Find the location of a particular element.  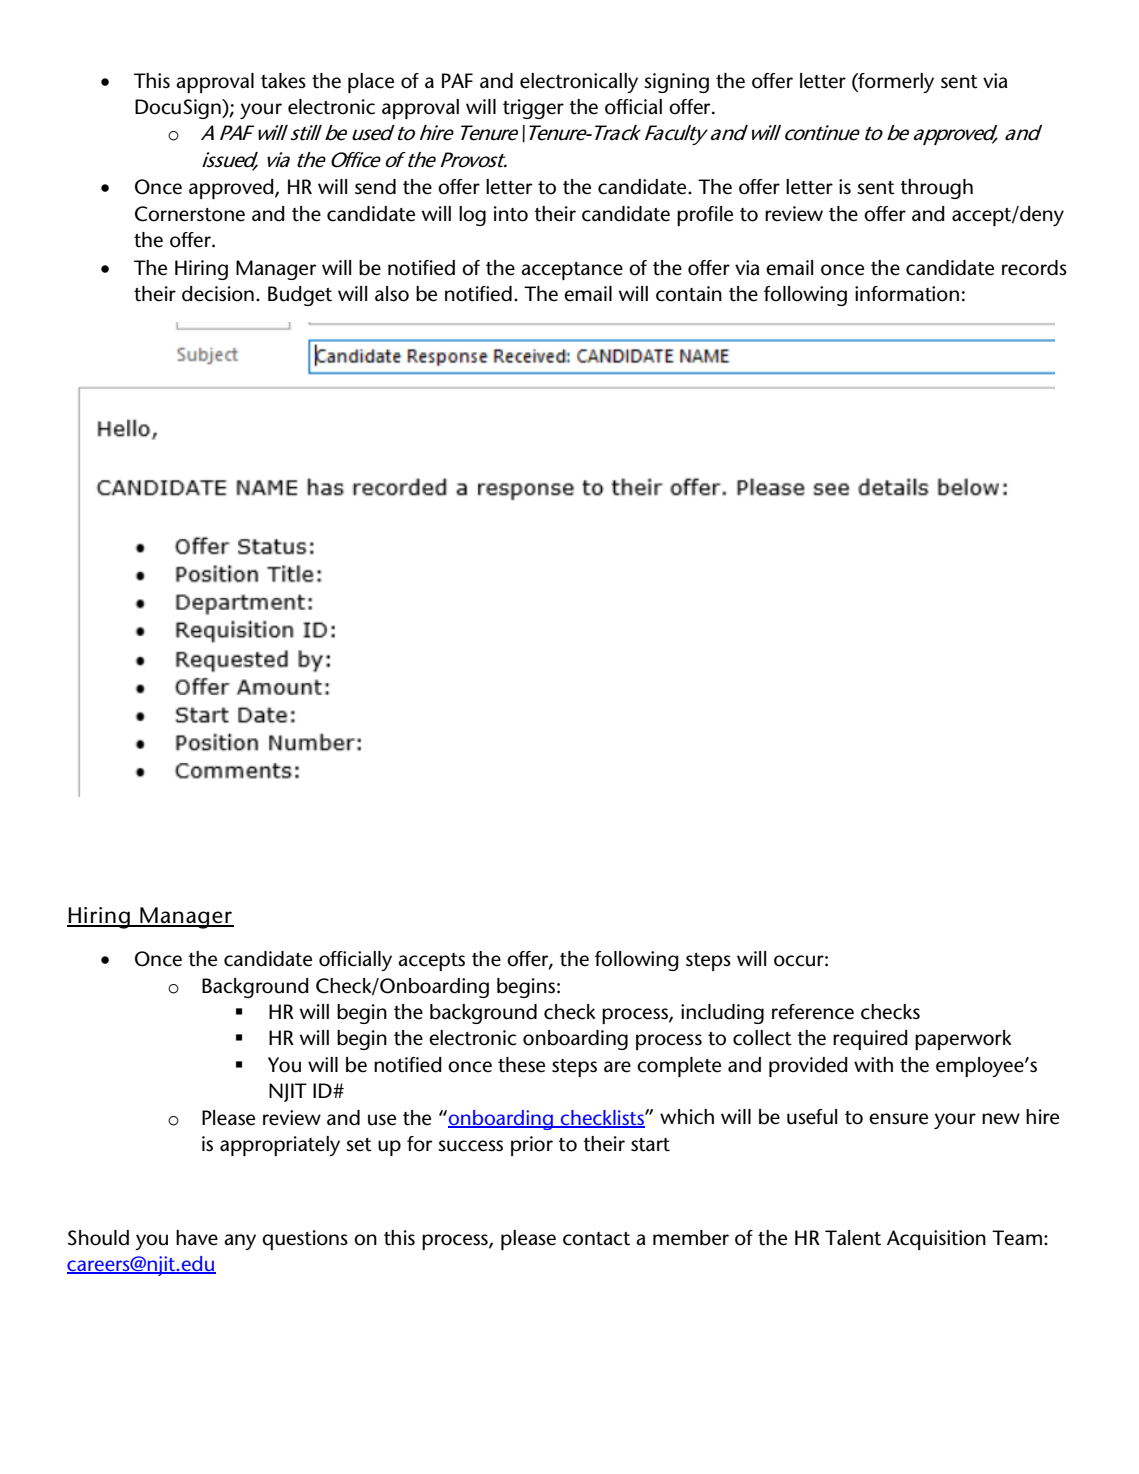

contain is located at coordinates (689, 294).
